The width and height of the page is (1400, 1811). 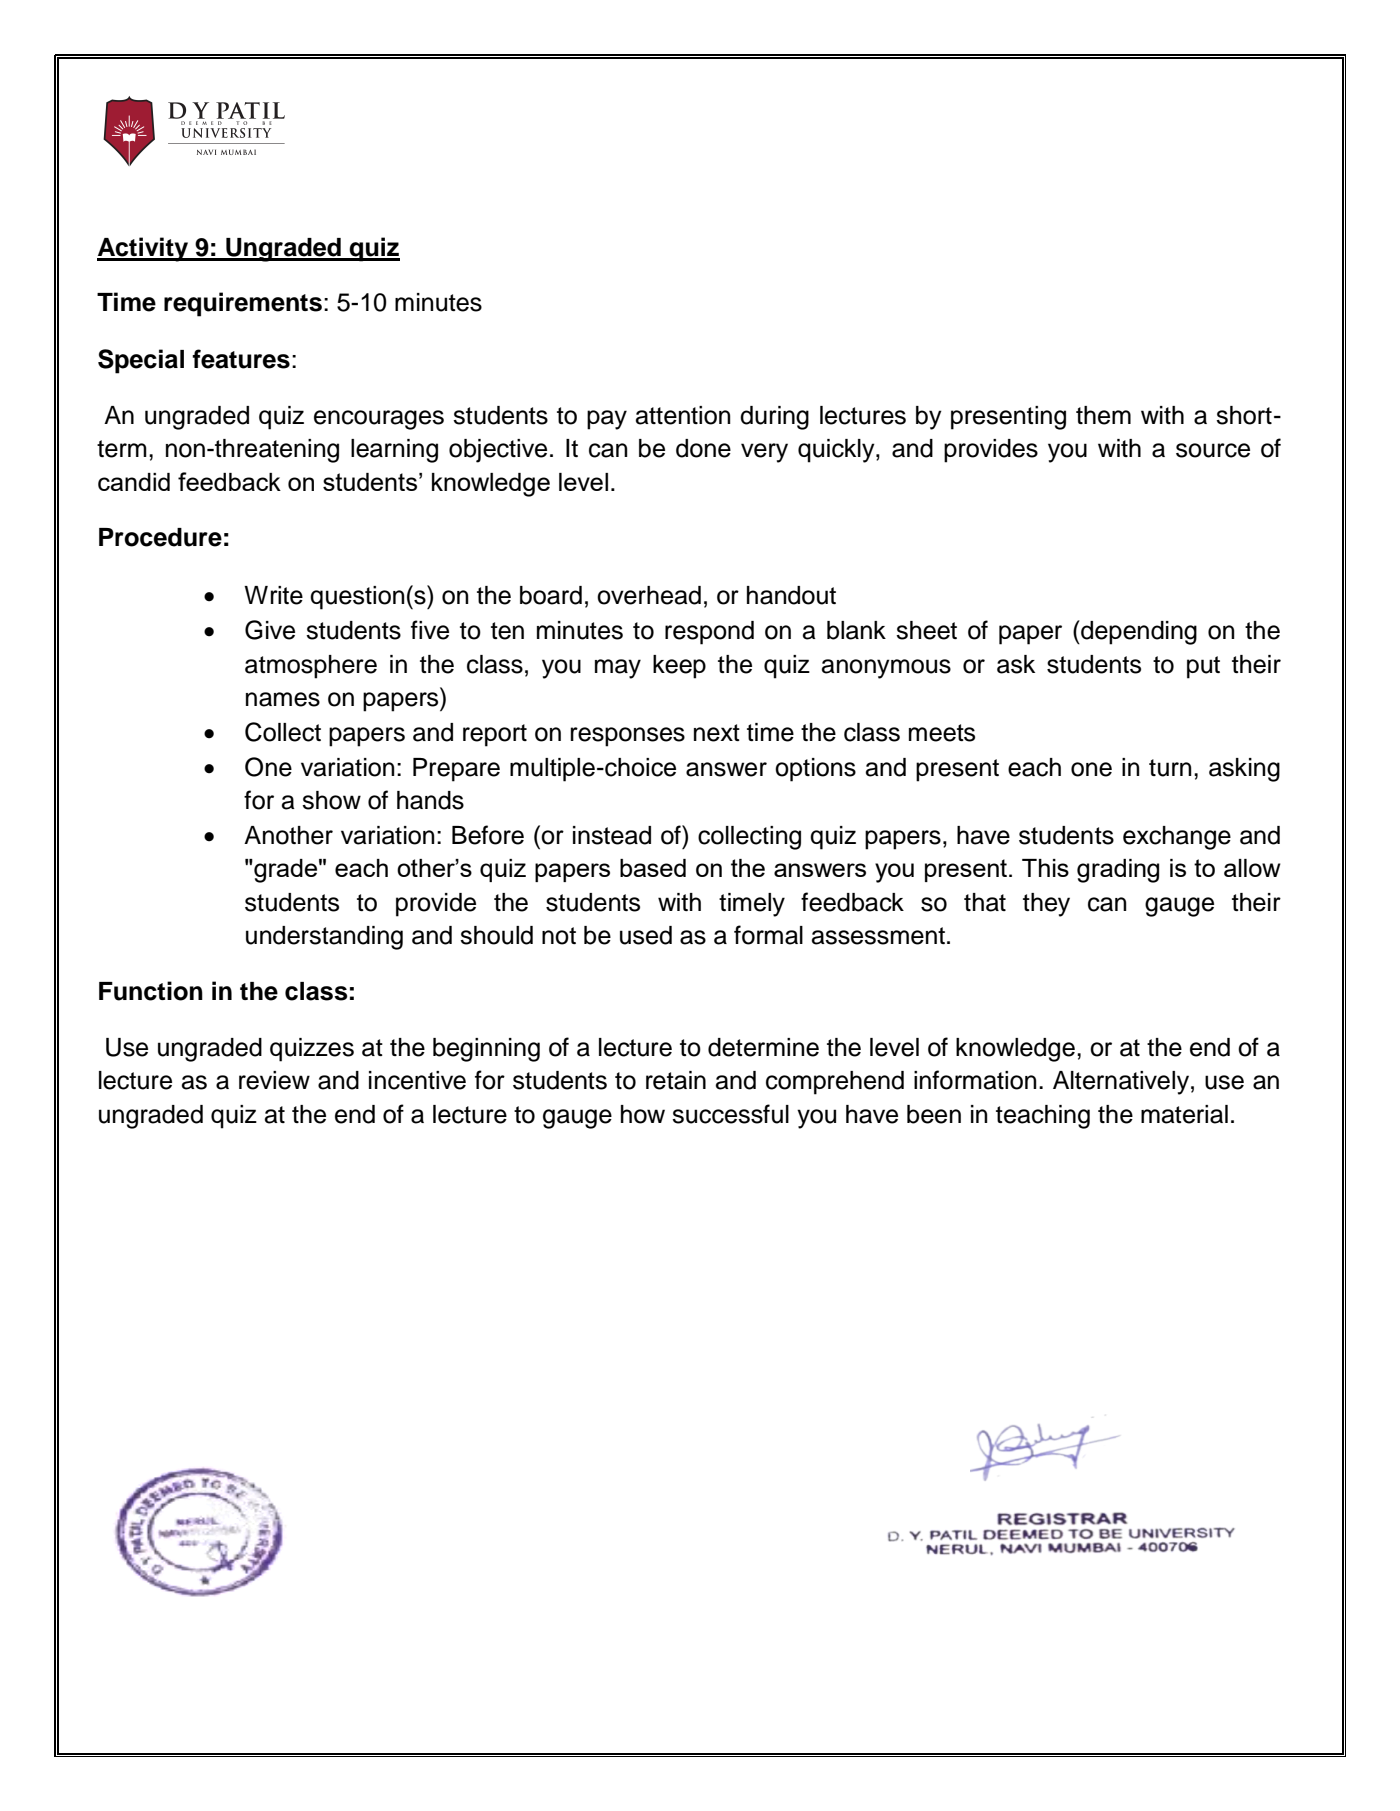 I want to click on them, so click(x=1103, y=415).
